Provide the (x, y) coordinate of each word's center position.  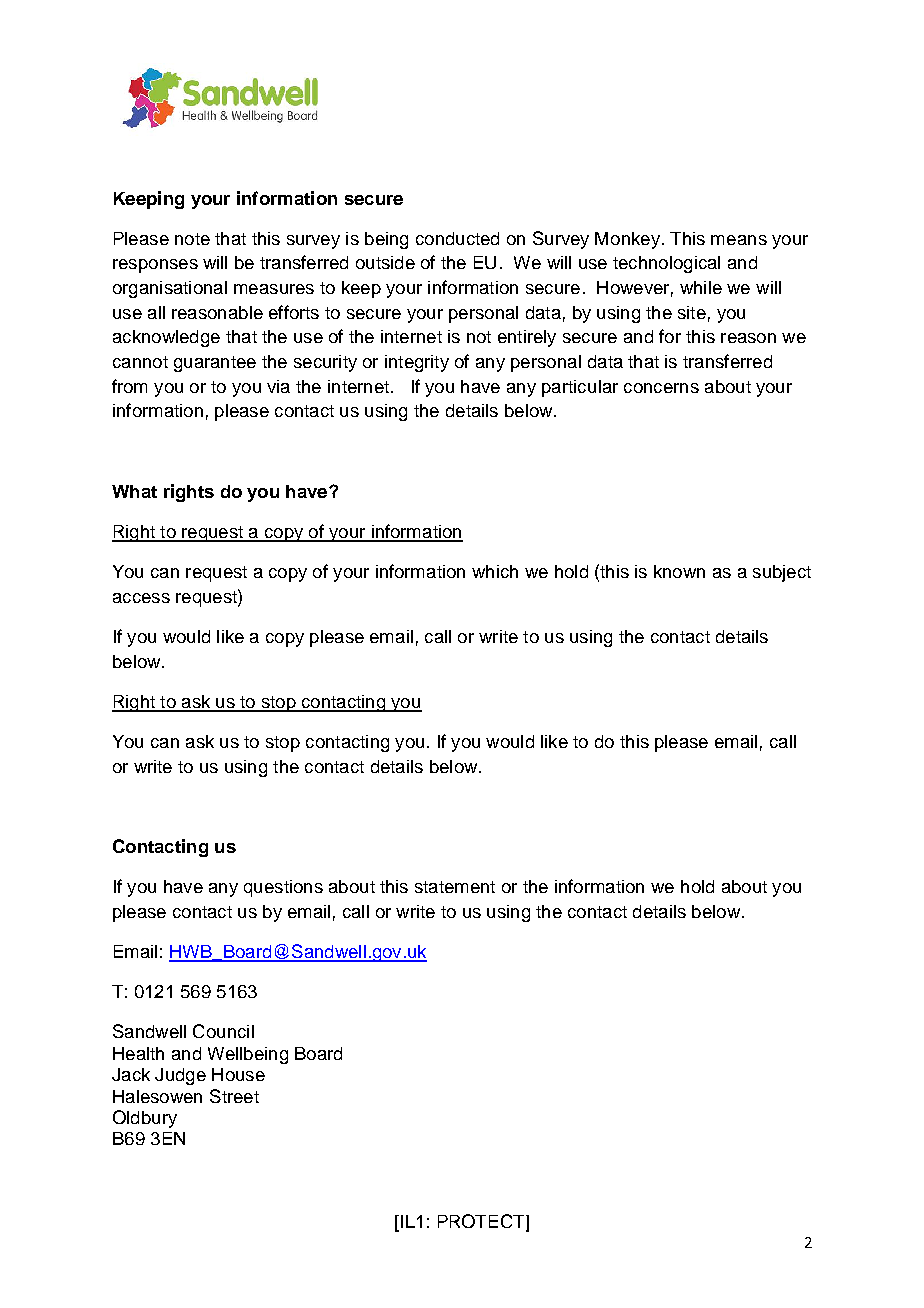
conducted (457, 238)
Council (223, 1031)
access (141, 598)
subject (782, 573)
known (679, 571)
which (495, 571)
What (134, 491)
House (238, 1074)
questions (283, 888)
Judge (180, 1076)
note (192, 239)
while (701, 287)
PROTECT (482, 1222)
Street (234, 1096)
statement (455, 887)
